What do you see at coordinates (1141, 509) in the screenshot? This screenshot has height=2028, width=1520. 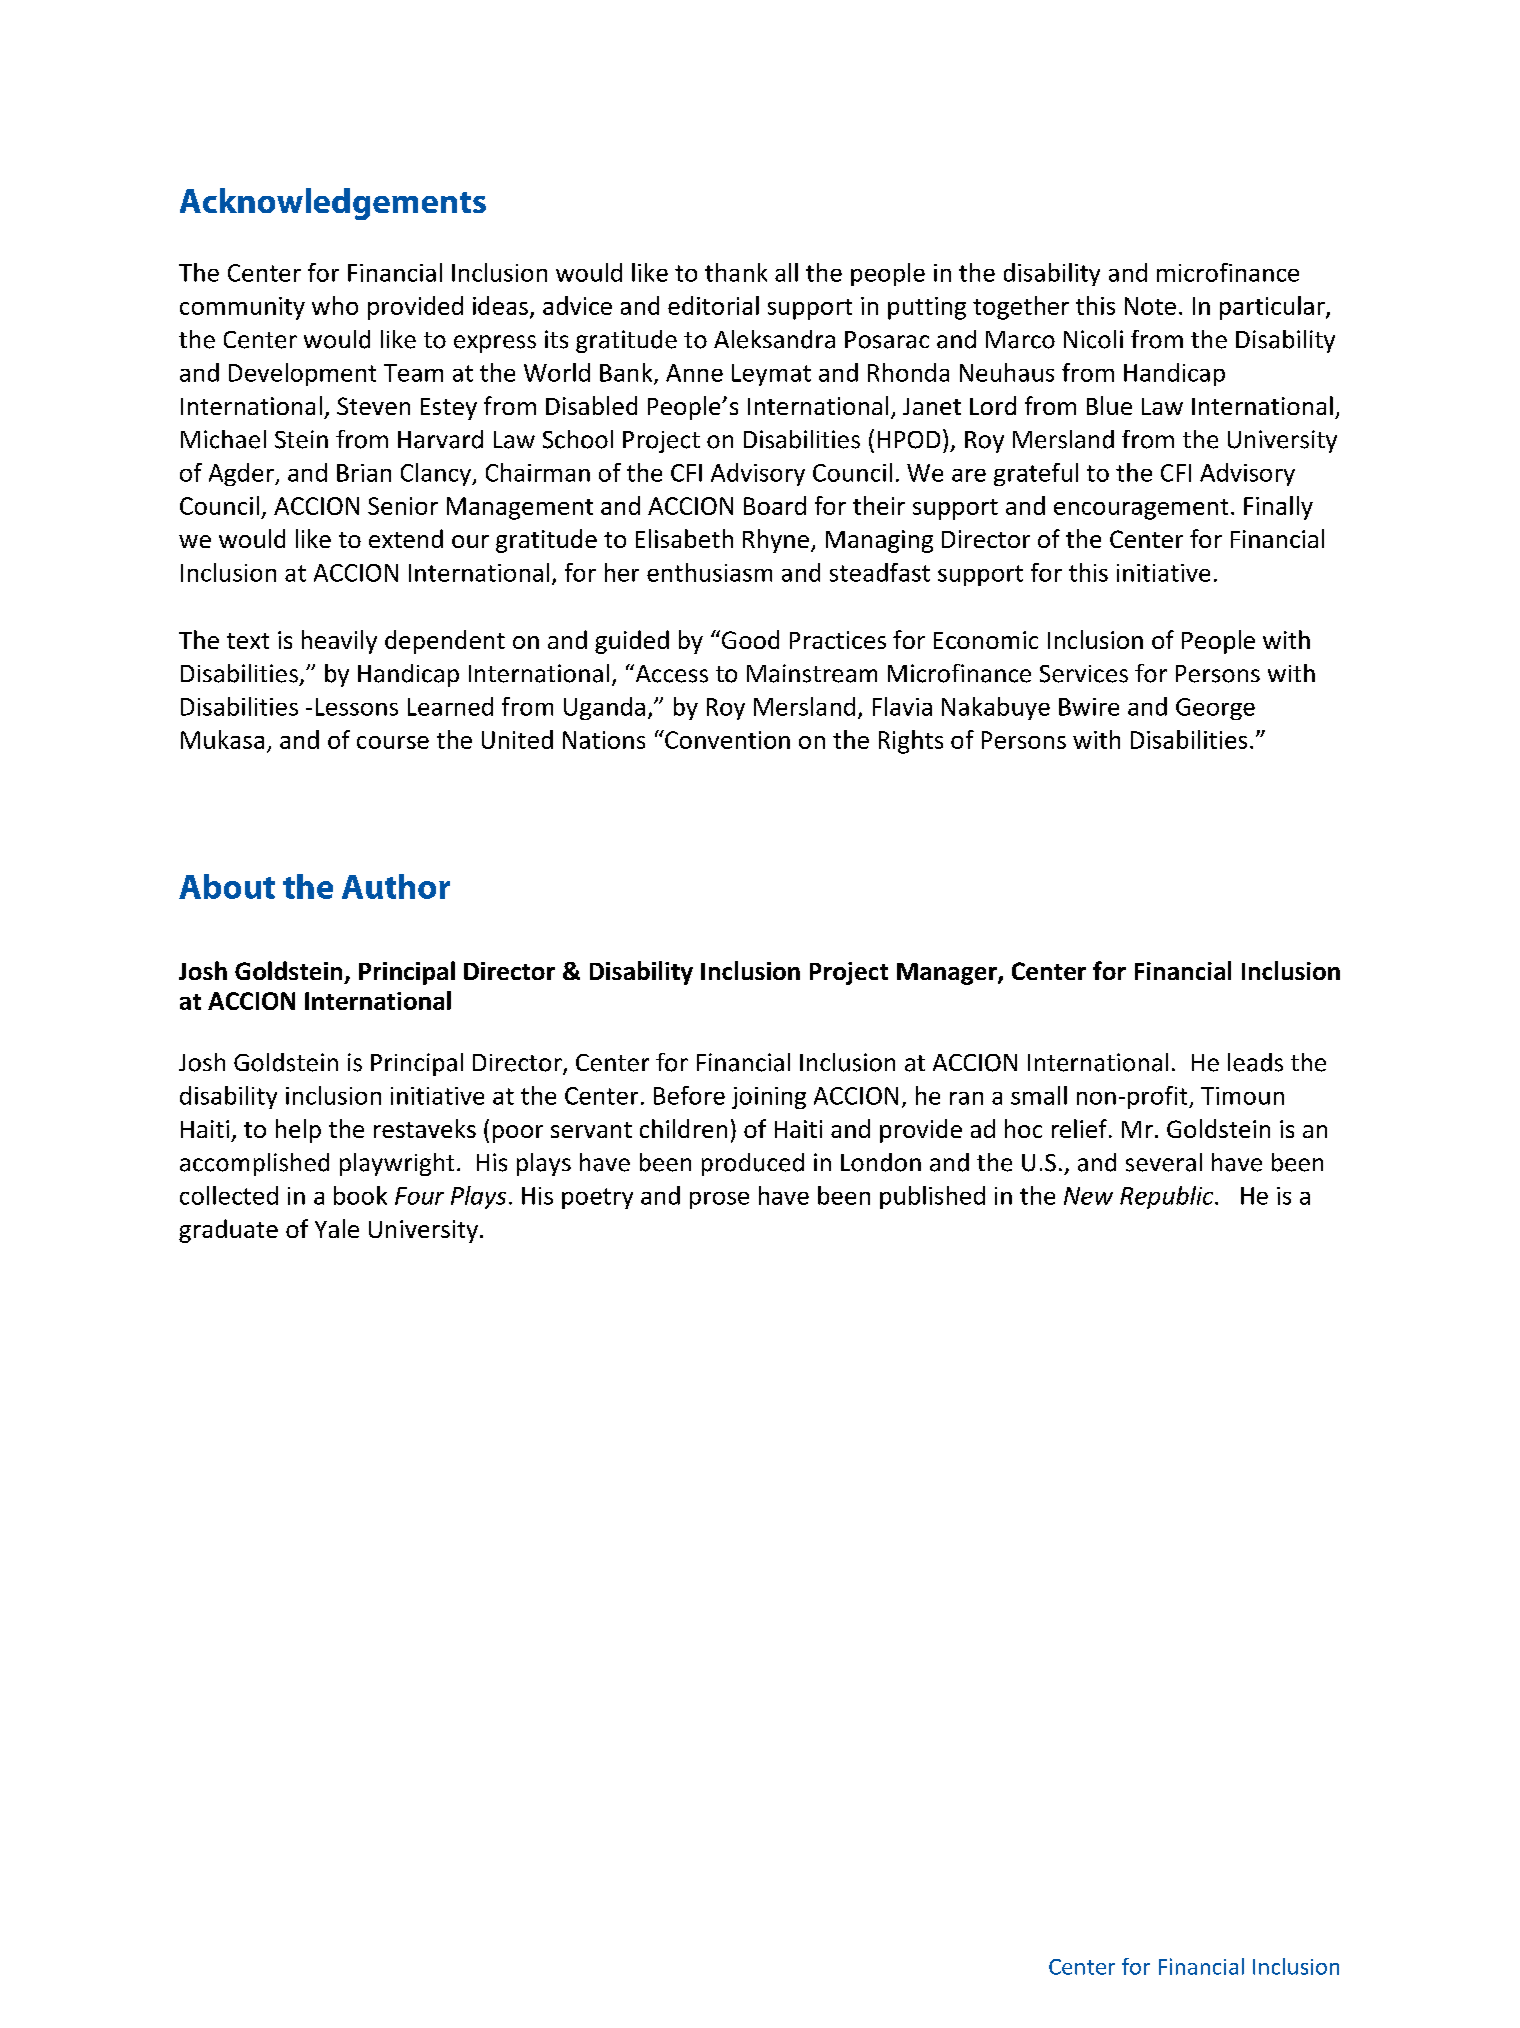 I see `encouragement` at bounding box center [1141, 509].
